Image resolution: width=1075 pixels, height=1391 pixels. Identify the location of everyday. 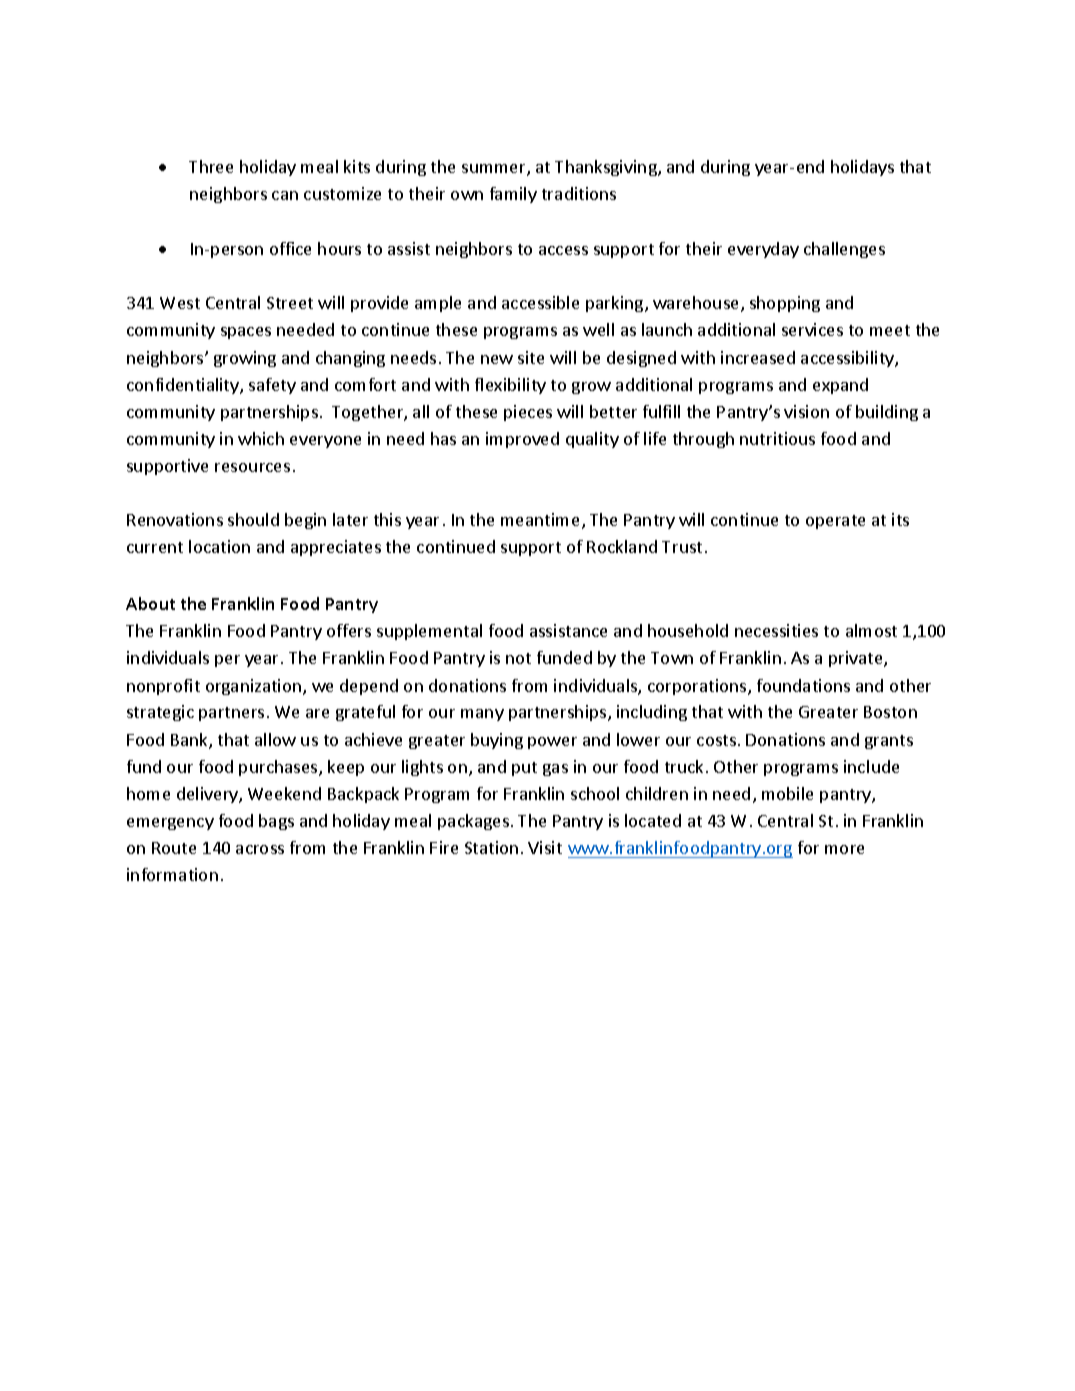
(763, 250).
